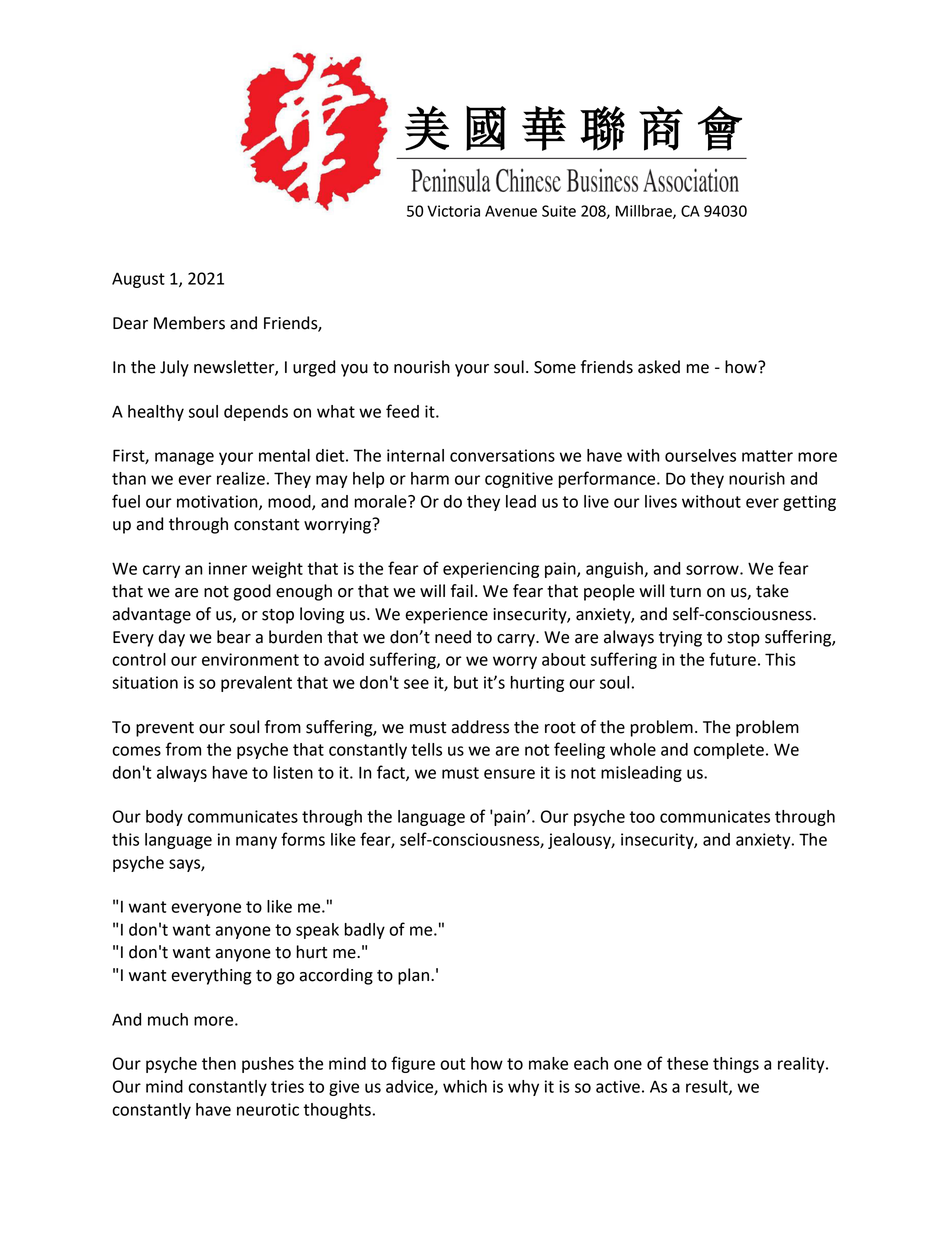 The image size is (952, 1233). I want to click on Victoria, so click(453, 211).
